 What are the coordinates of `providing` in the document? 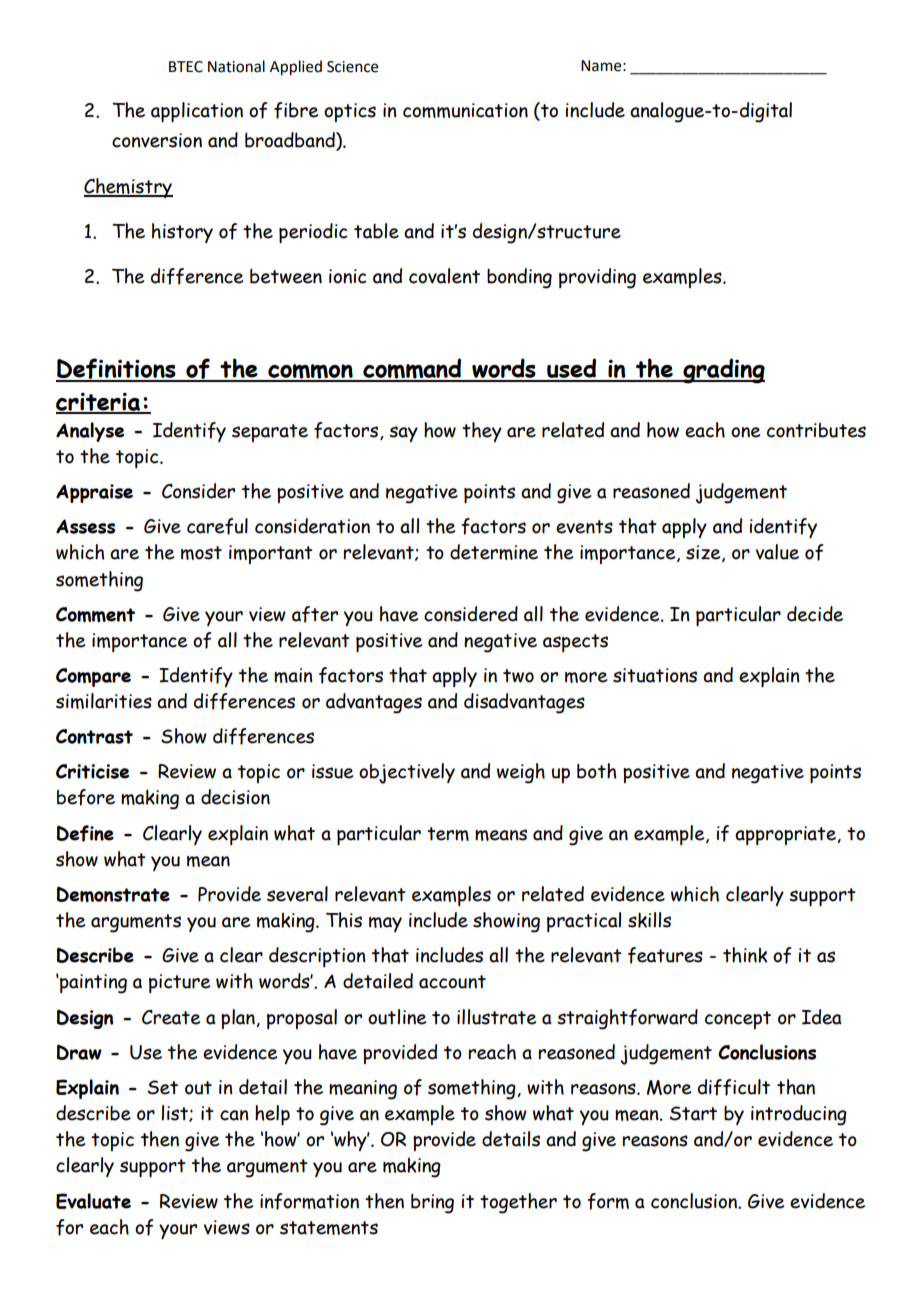 It's located at (597, 278).
